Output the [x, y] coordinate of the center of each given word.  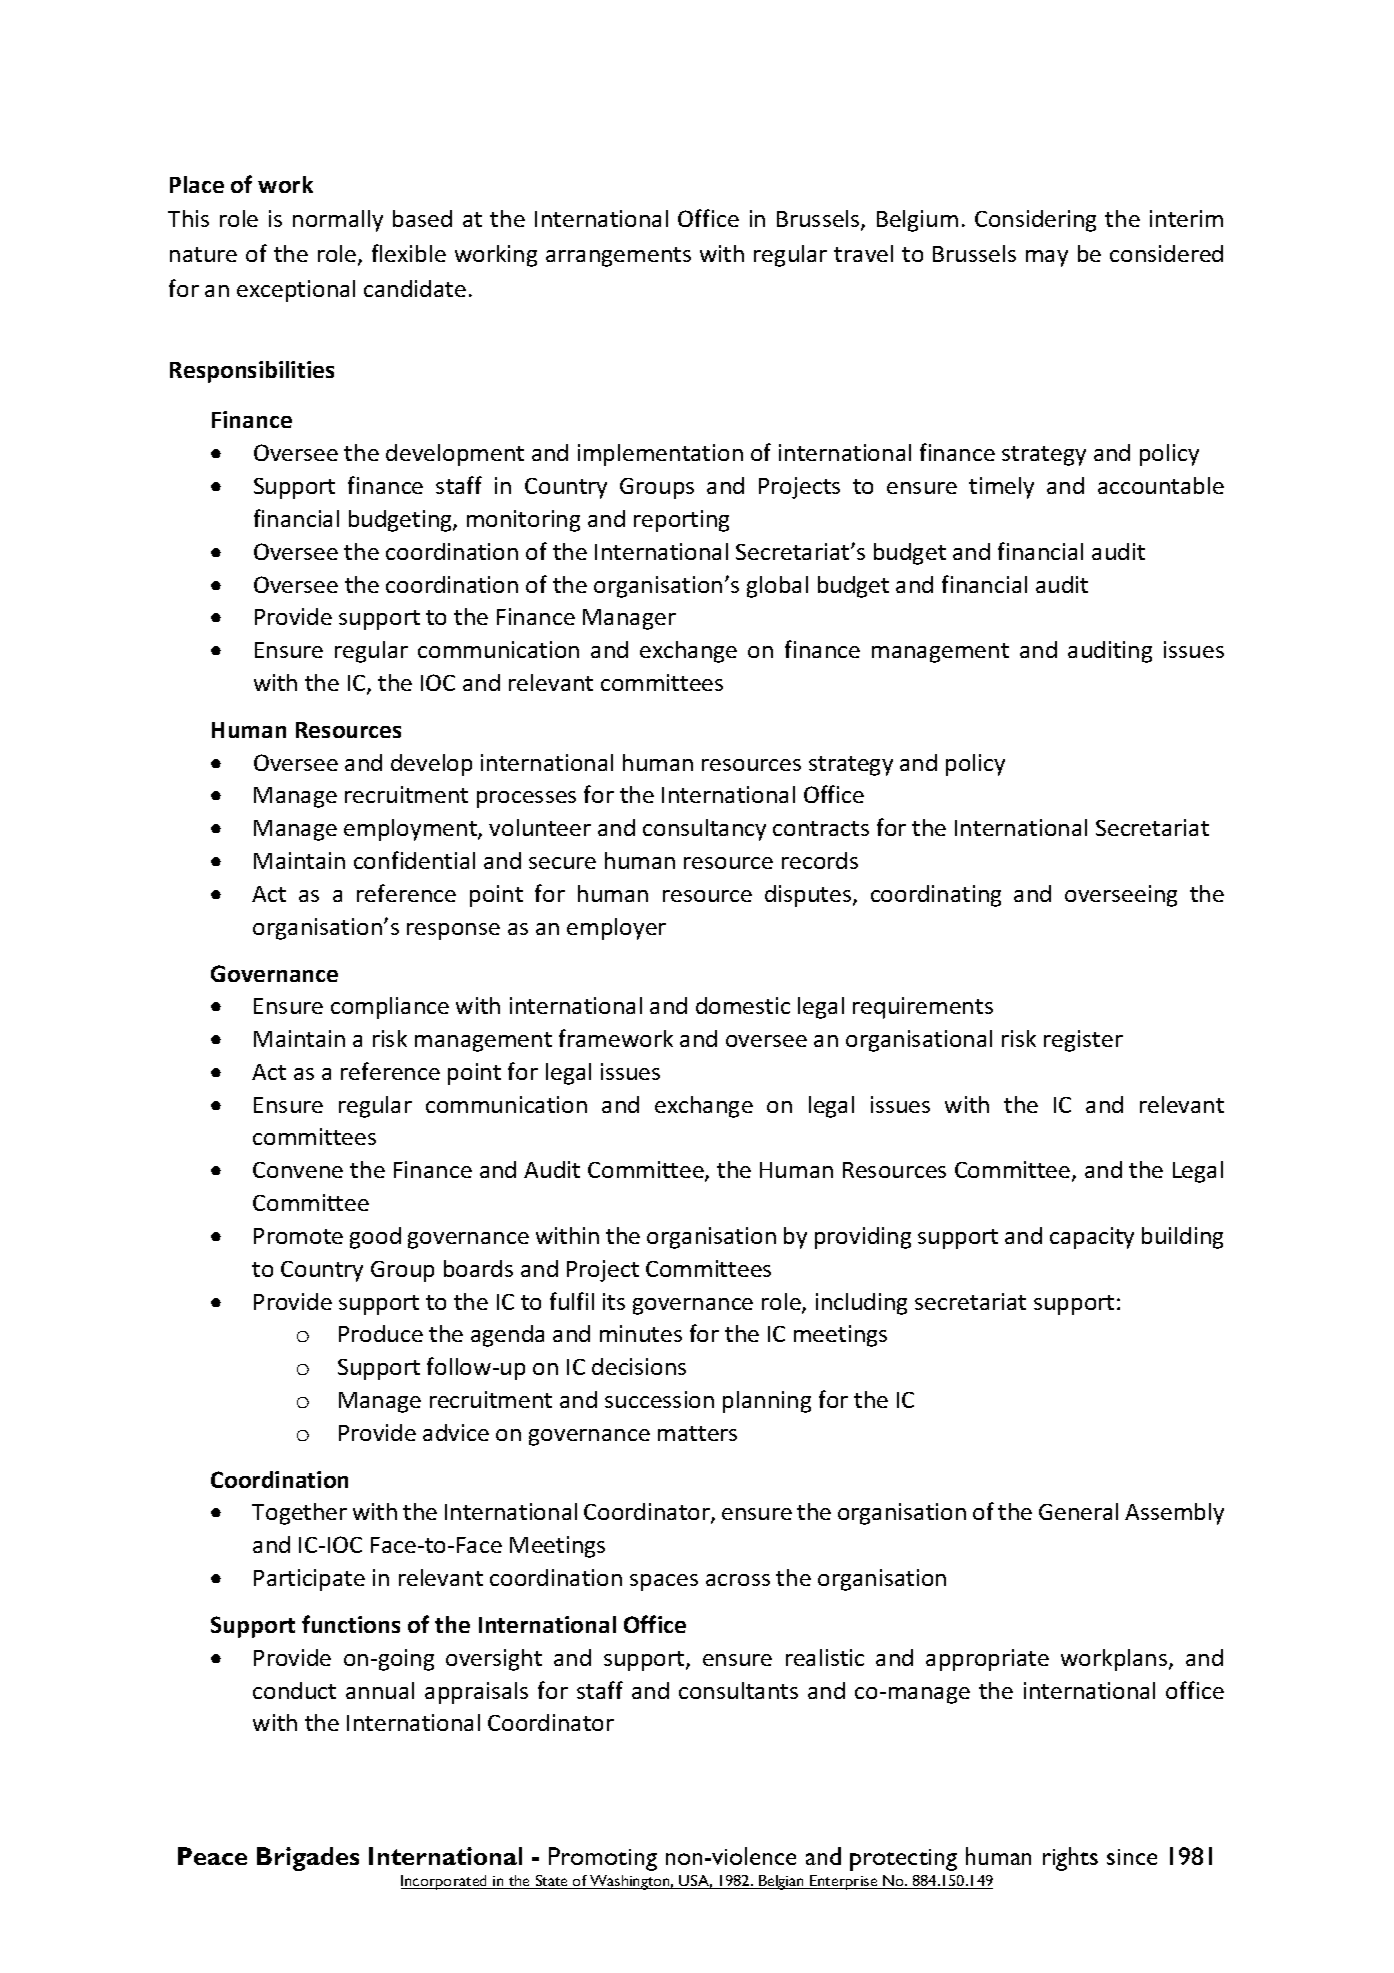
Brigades [308, 1859]
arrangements [618, 257]
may [1047, 258]
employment [411, 830]
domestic [743, 1005]
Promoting [603, 1859]
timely [1001, 488]
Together [299, 1514]
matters [697, 1433]
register [1083, 1041]
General [1078, 1511]
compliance [390, 1008]
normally [338, 221]
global [777, 587]
